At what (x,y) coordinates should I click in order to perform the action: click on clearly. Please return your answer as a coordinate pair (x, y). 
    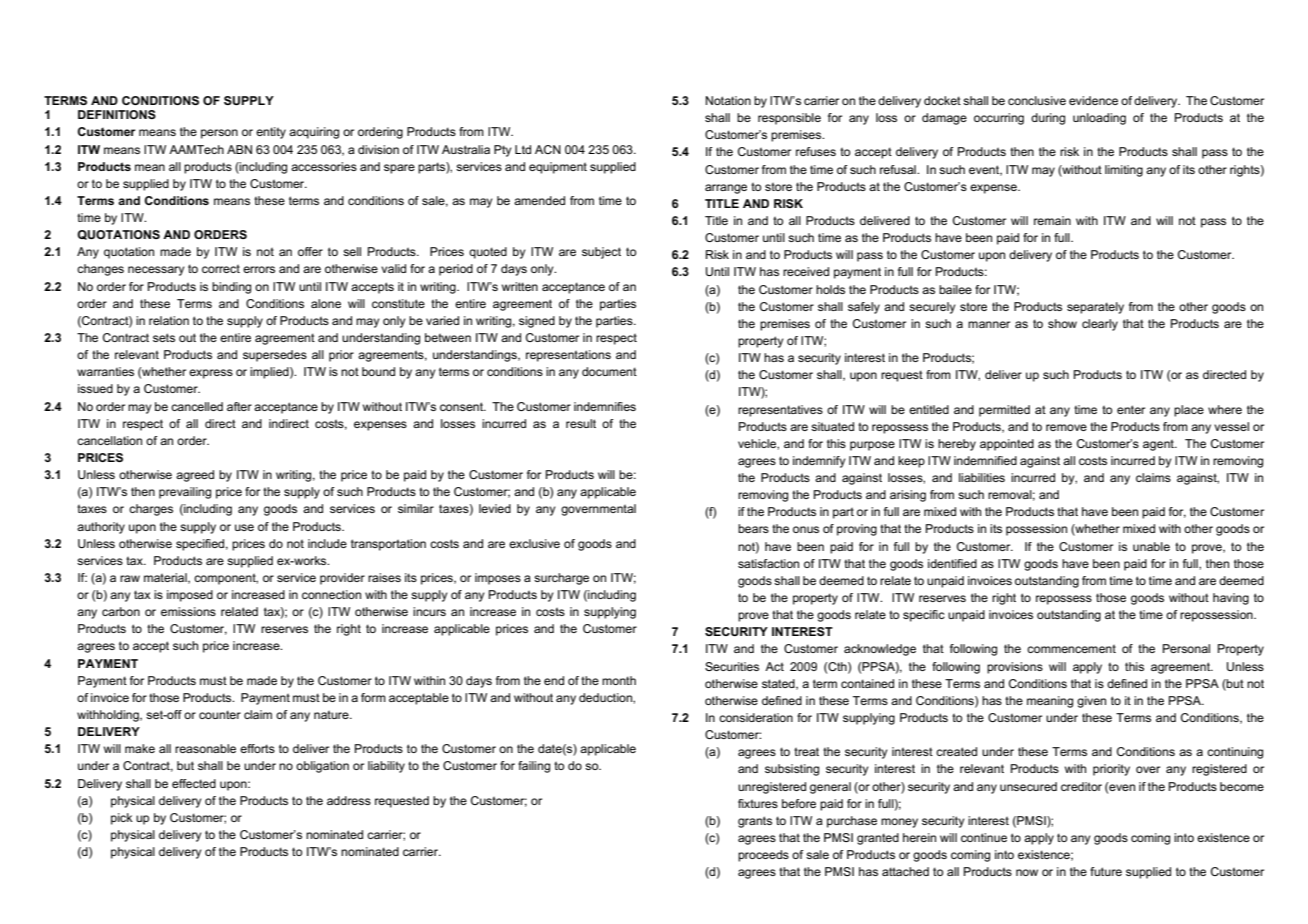
    Looking at the image, I should click on (1100, 325).
